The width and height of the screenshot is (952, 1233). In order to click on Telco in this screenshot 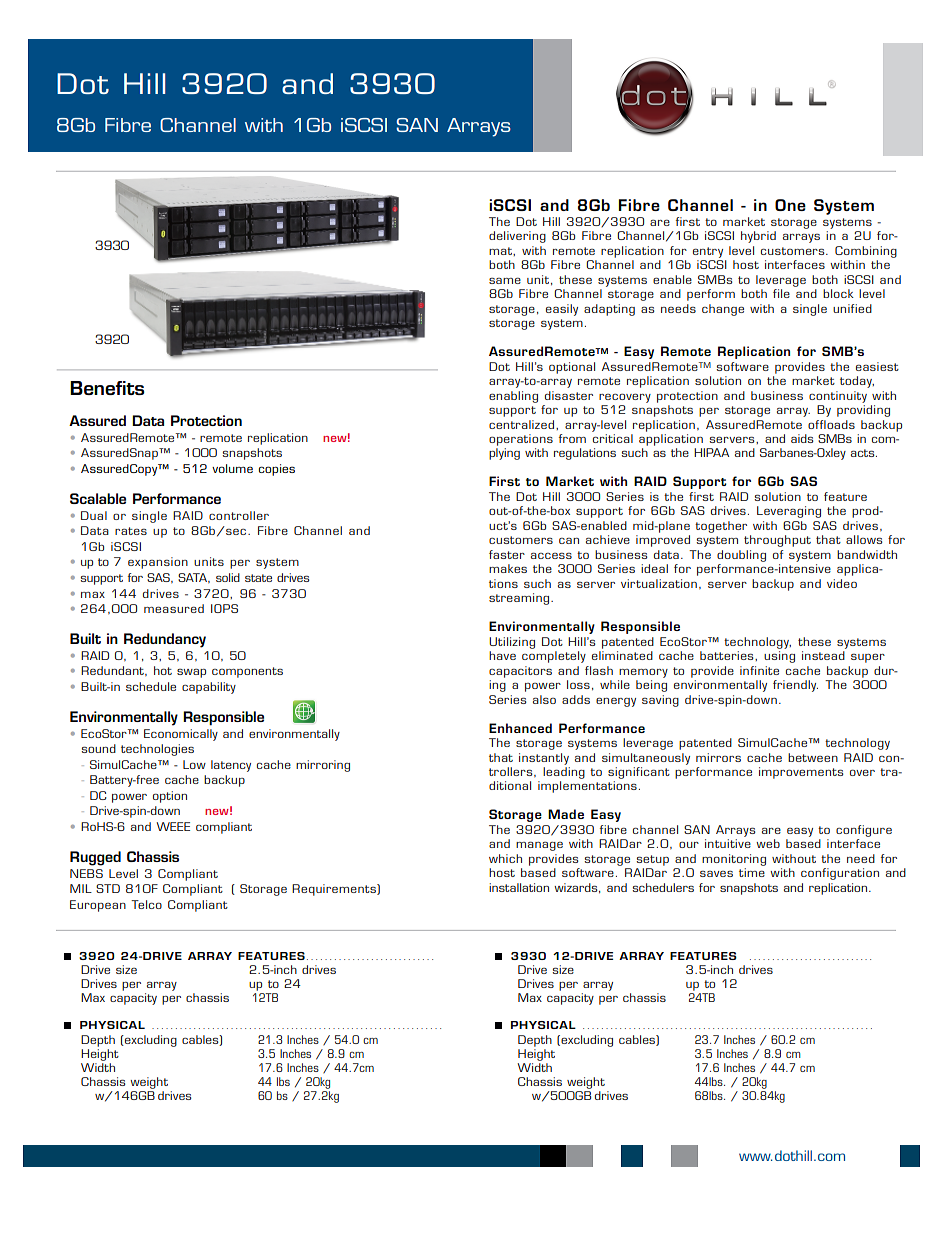, I will do `click(146, 904)`.
